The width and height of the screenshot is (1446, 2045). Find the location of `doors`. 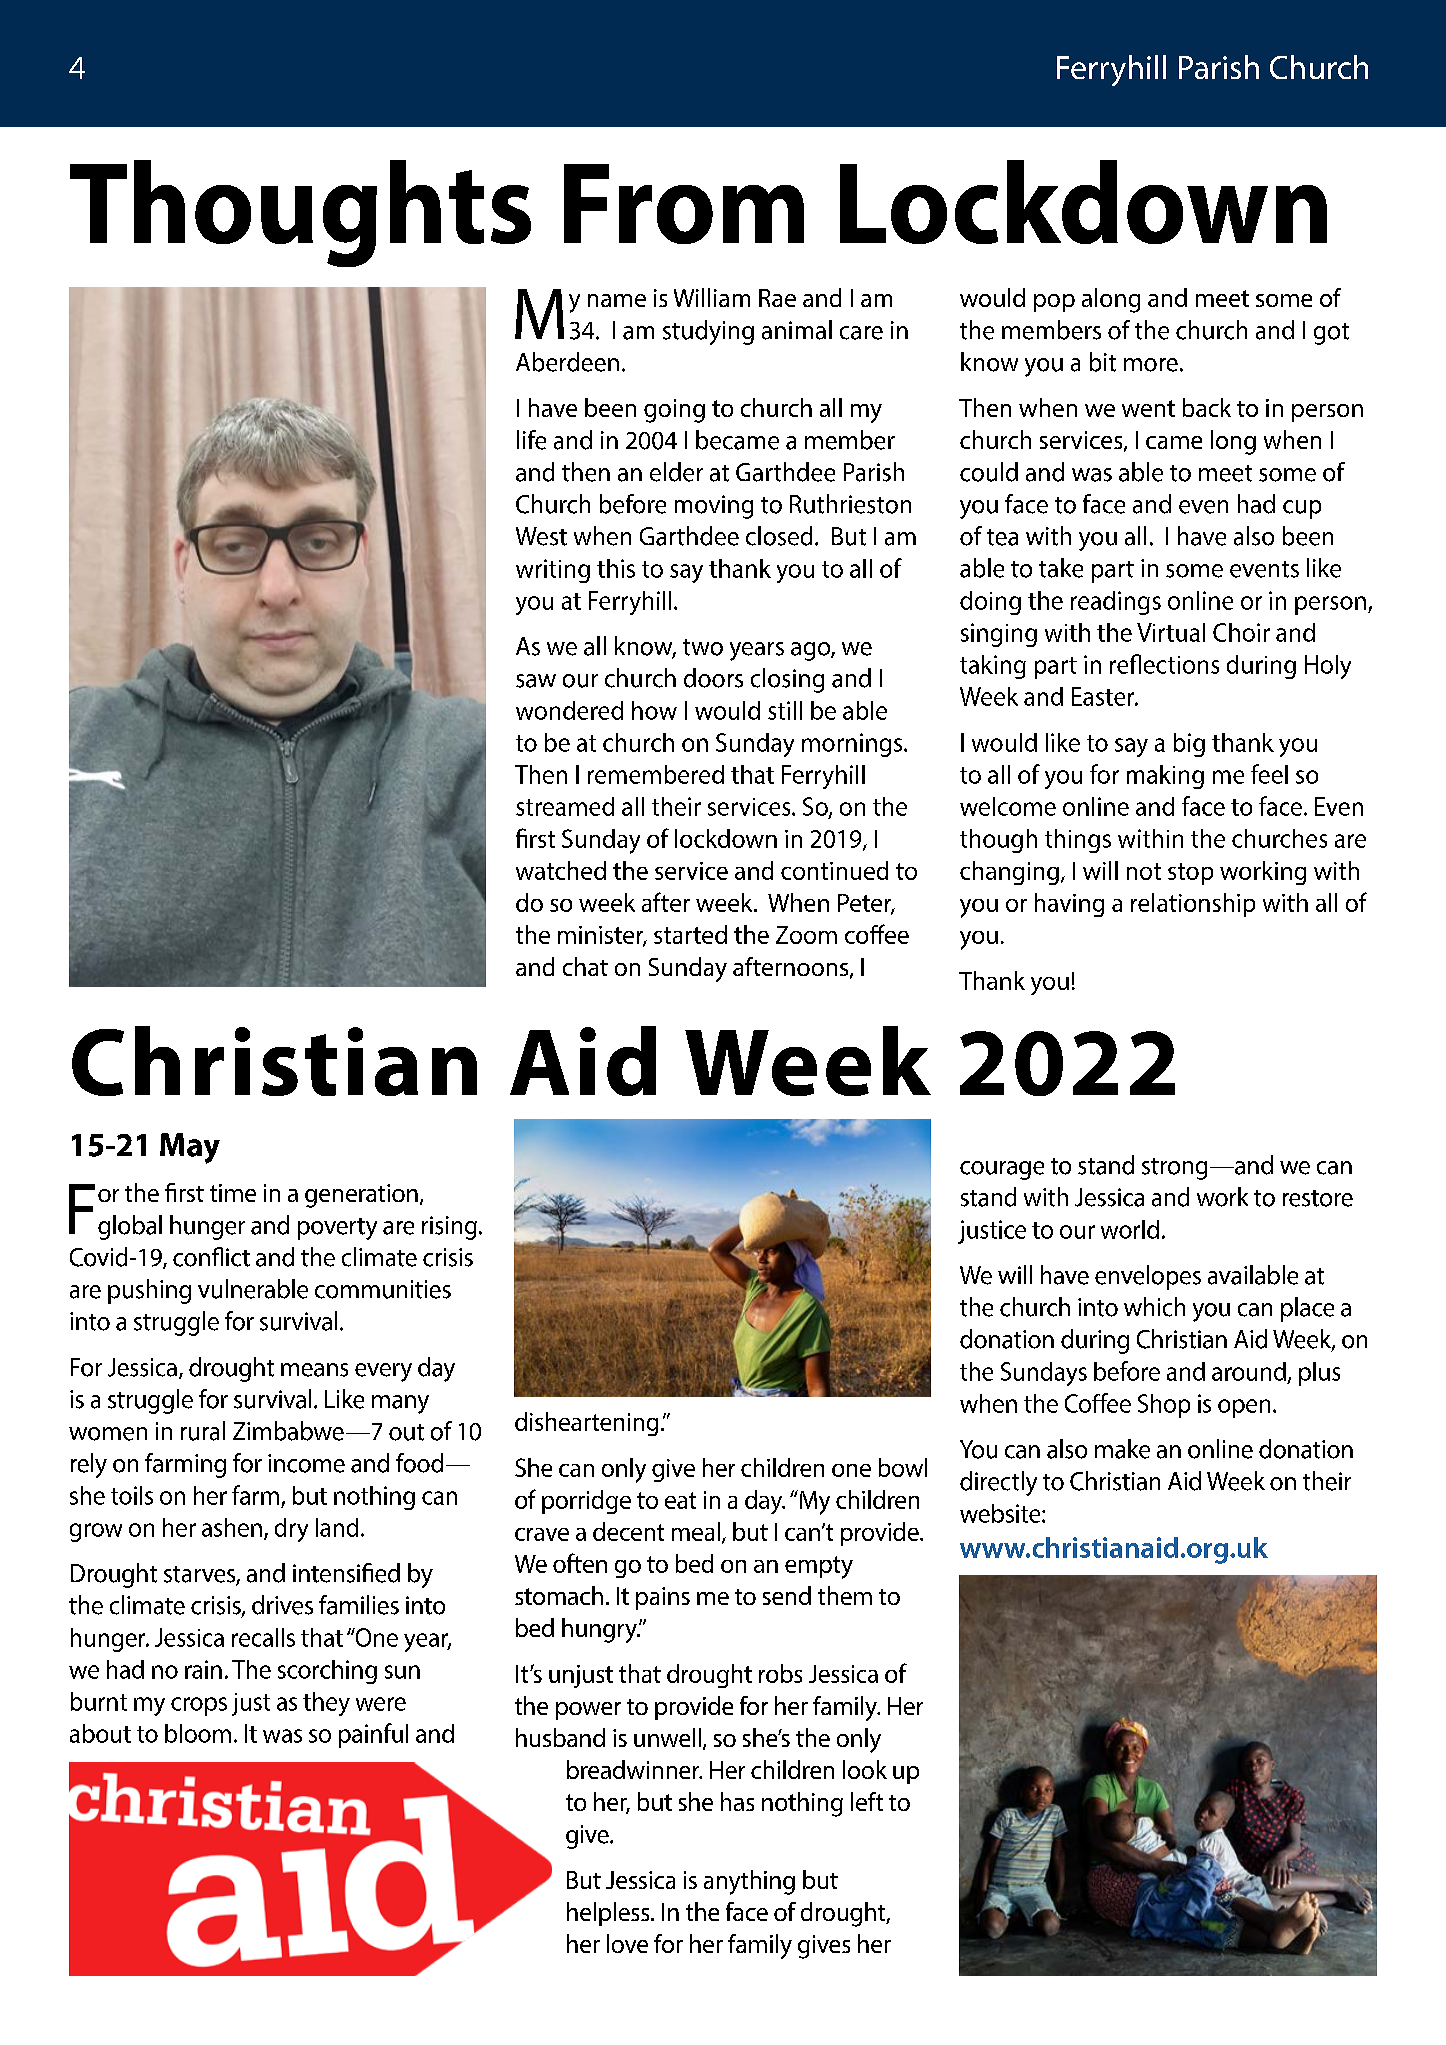

doors is located at coordinates (713, 678).
